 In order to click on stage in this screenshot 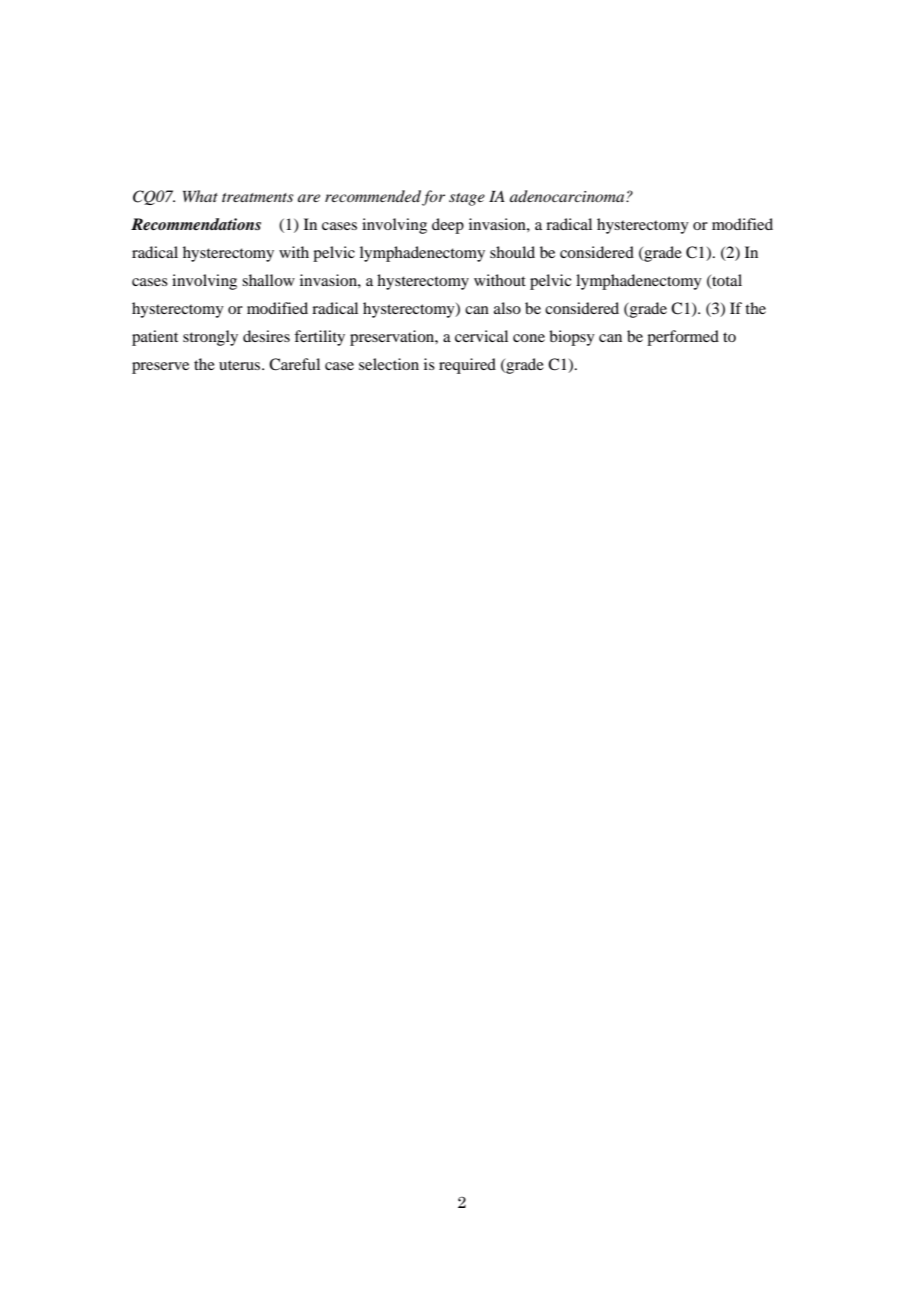, I will do `click(467, 199)`.
